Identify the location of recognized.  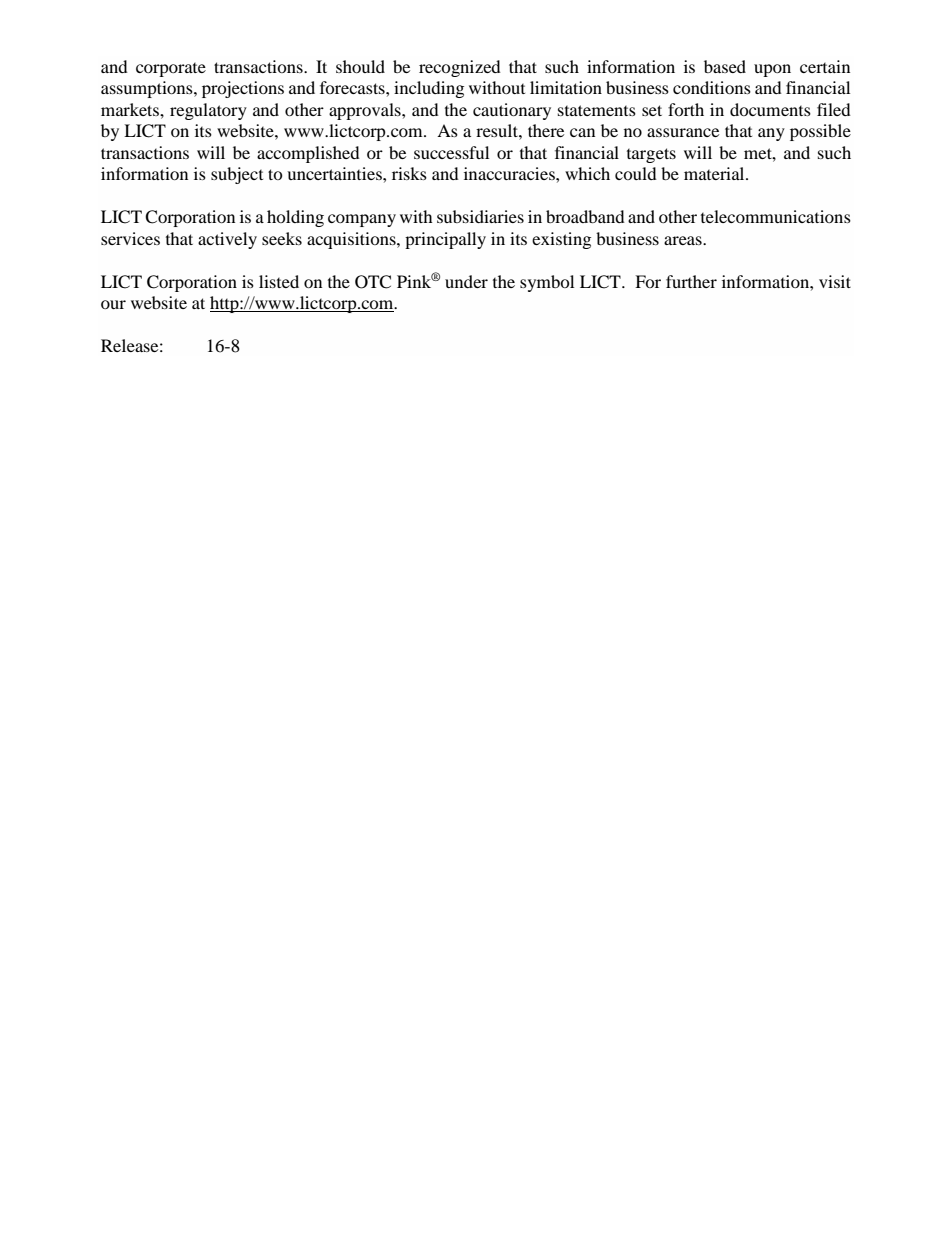
(460, 68).
